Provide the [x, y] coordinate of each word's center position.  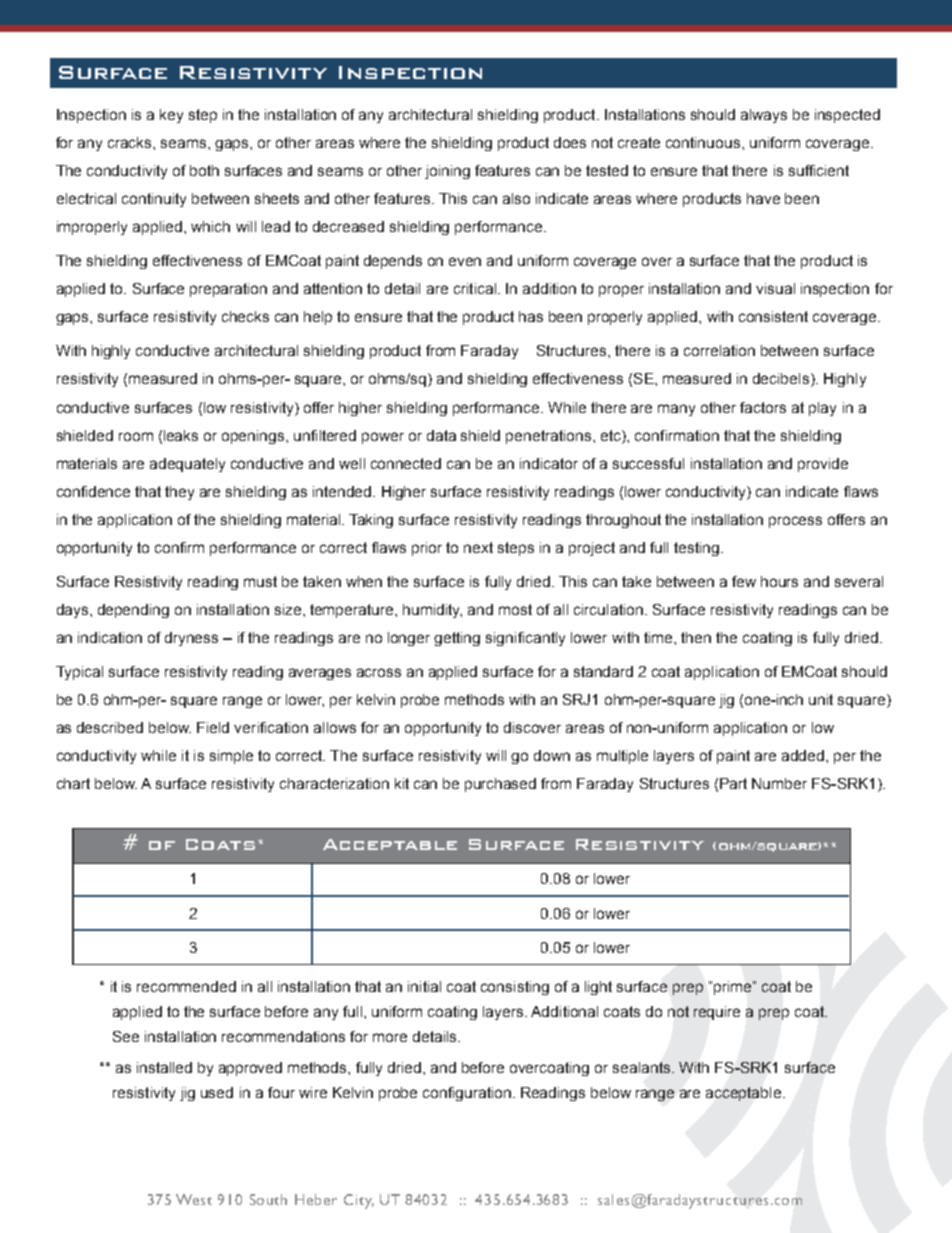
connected [406, 463]
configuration [467, 1094]
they [179, 493]
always [764, 116]
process [795, 522]
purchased [500, 785]
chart [73, 783]
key [171, 116]
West [194, 1199]
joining [447, 172]
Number [779, 783]
